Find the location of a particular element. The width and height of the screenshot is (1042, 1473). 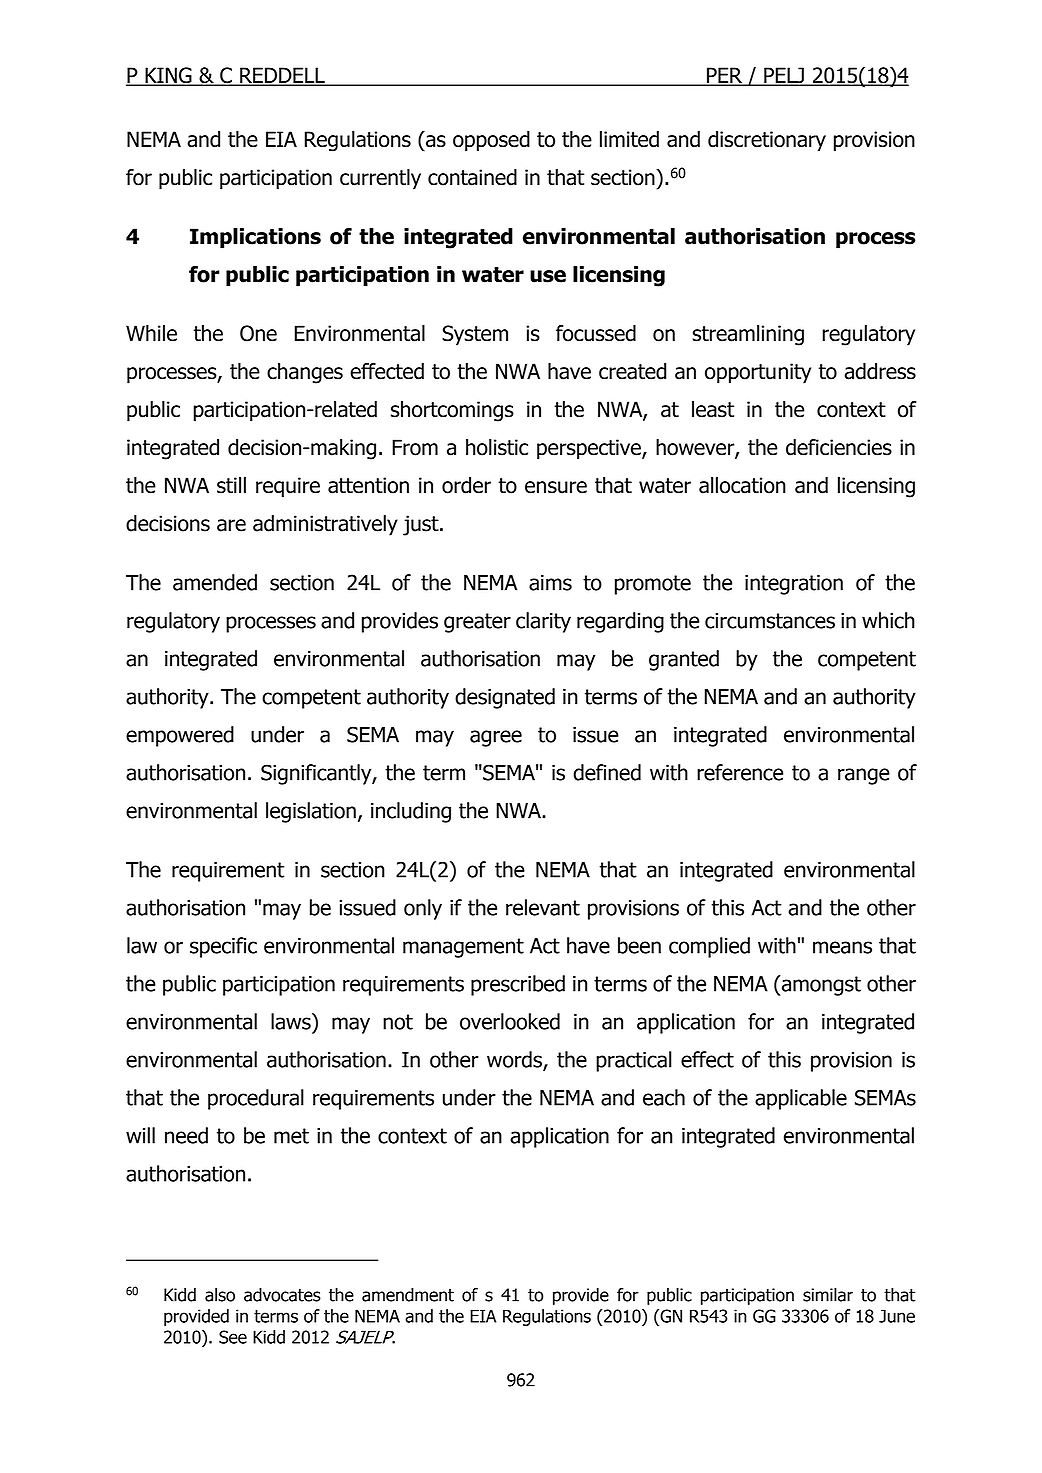

Implications is located at coordinates (255, 238).
